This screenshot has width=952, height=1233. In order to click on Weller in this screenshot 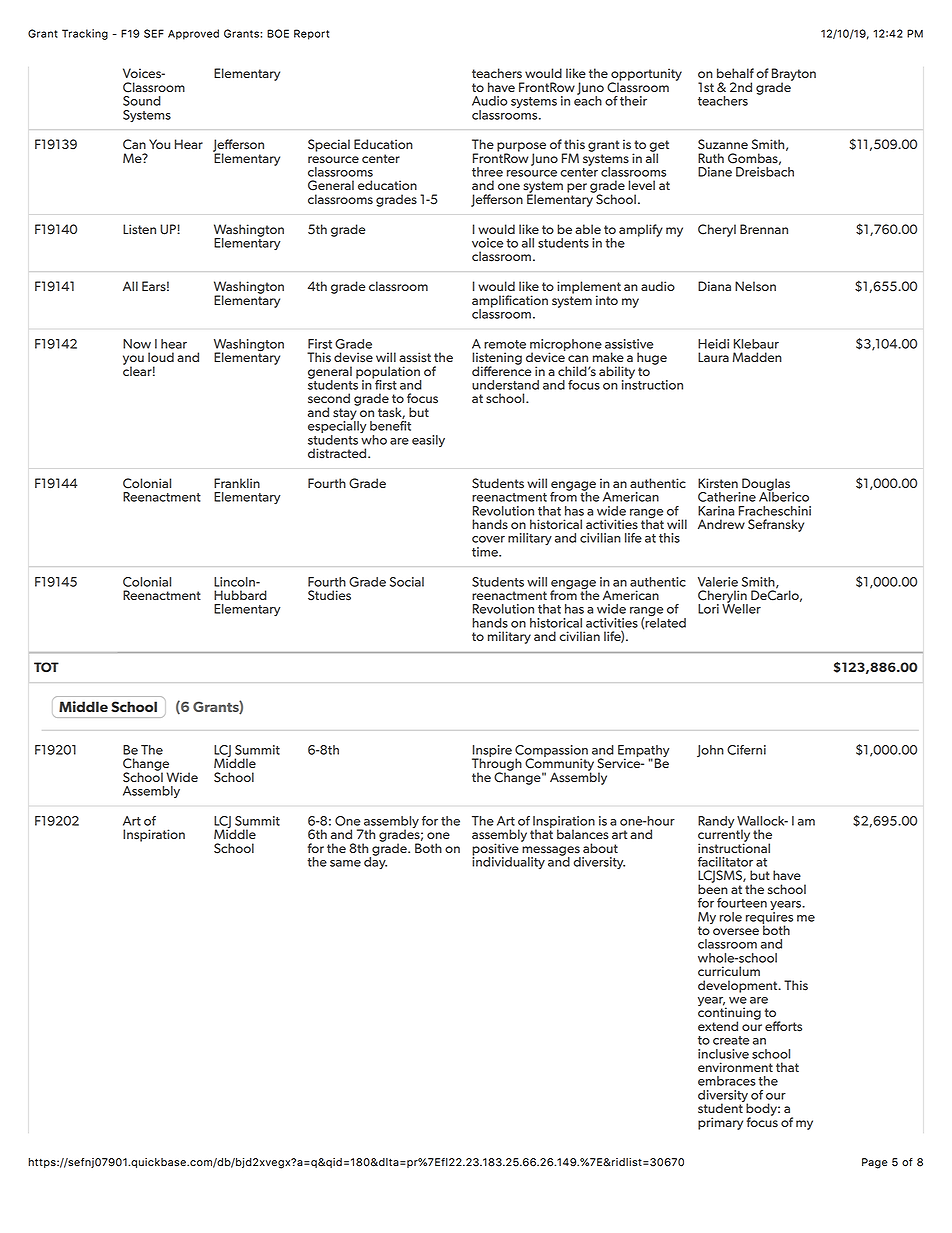, I will do `click(741, 608)`.
